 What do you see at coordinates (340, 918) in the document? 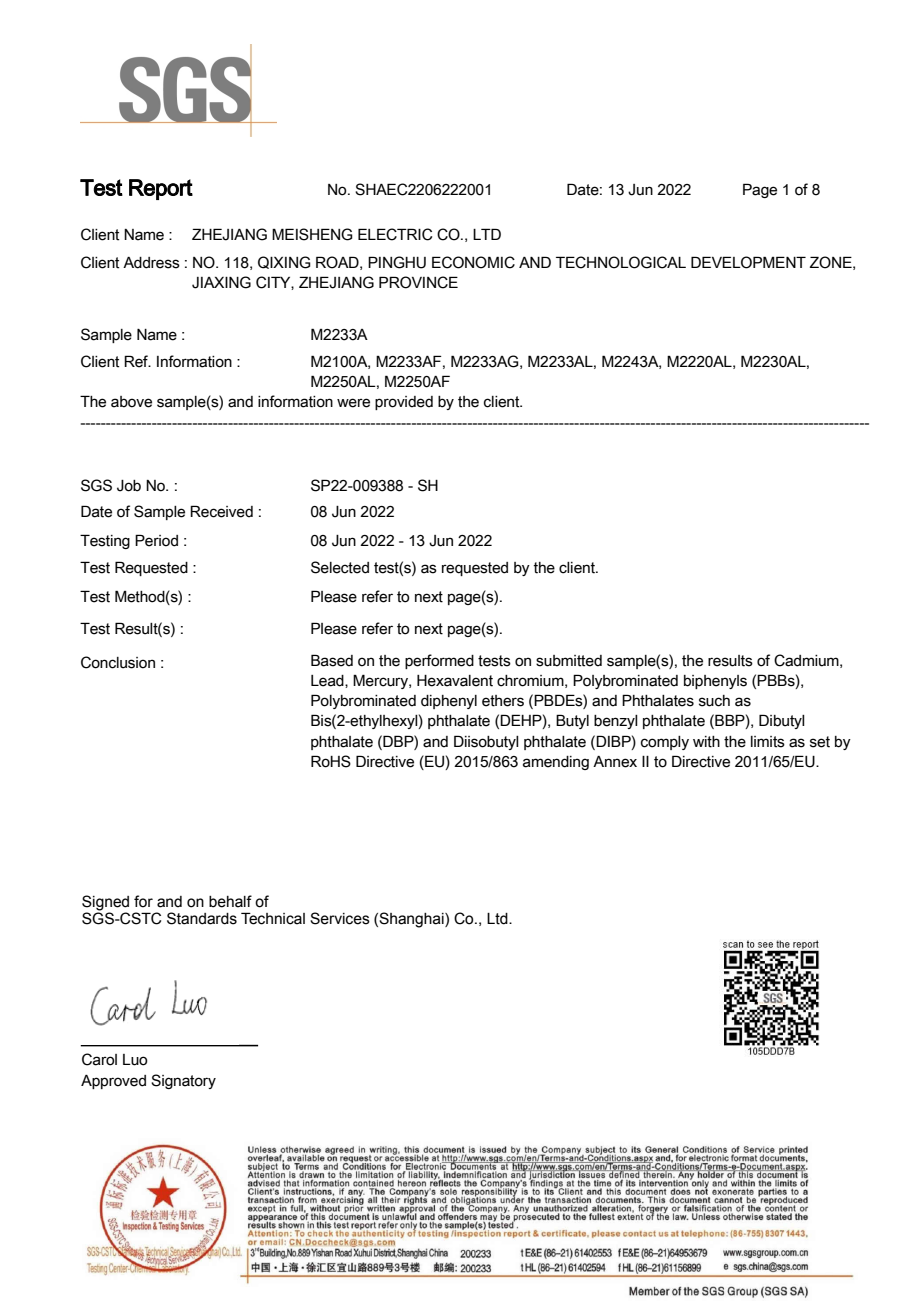
I see `Services` at bounding box center [340, 918].
